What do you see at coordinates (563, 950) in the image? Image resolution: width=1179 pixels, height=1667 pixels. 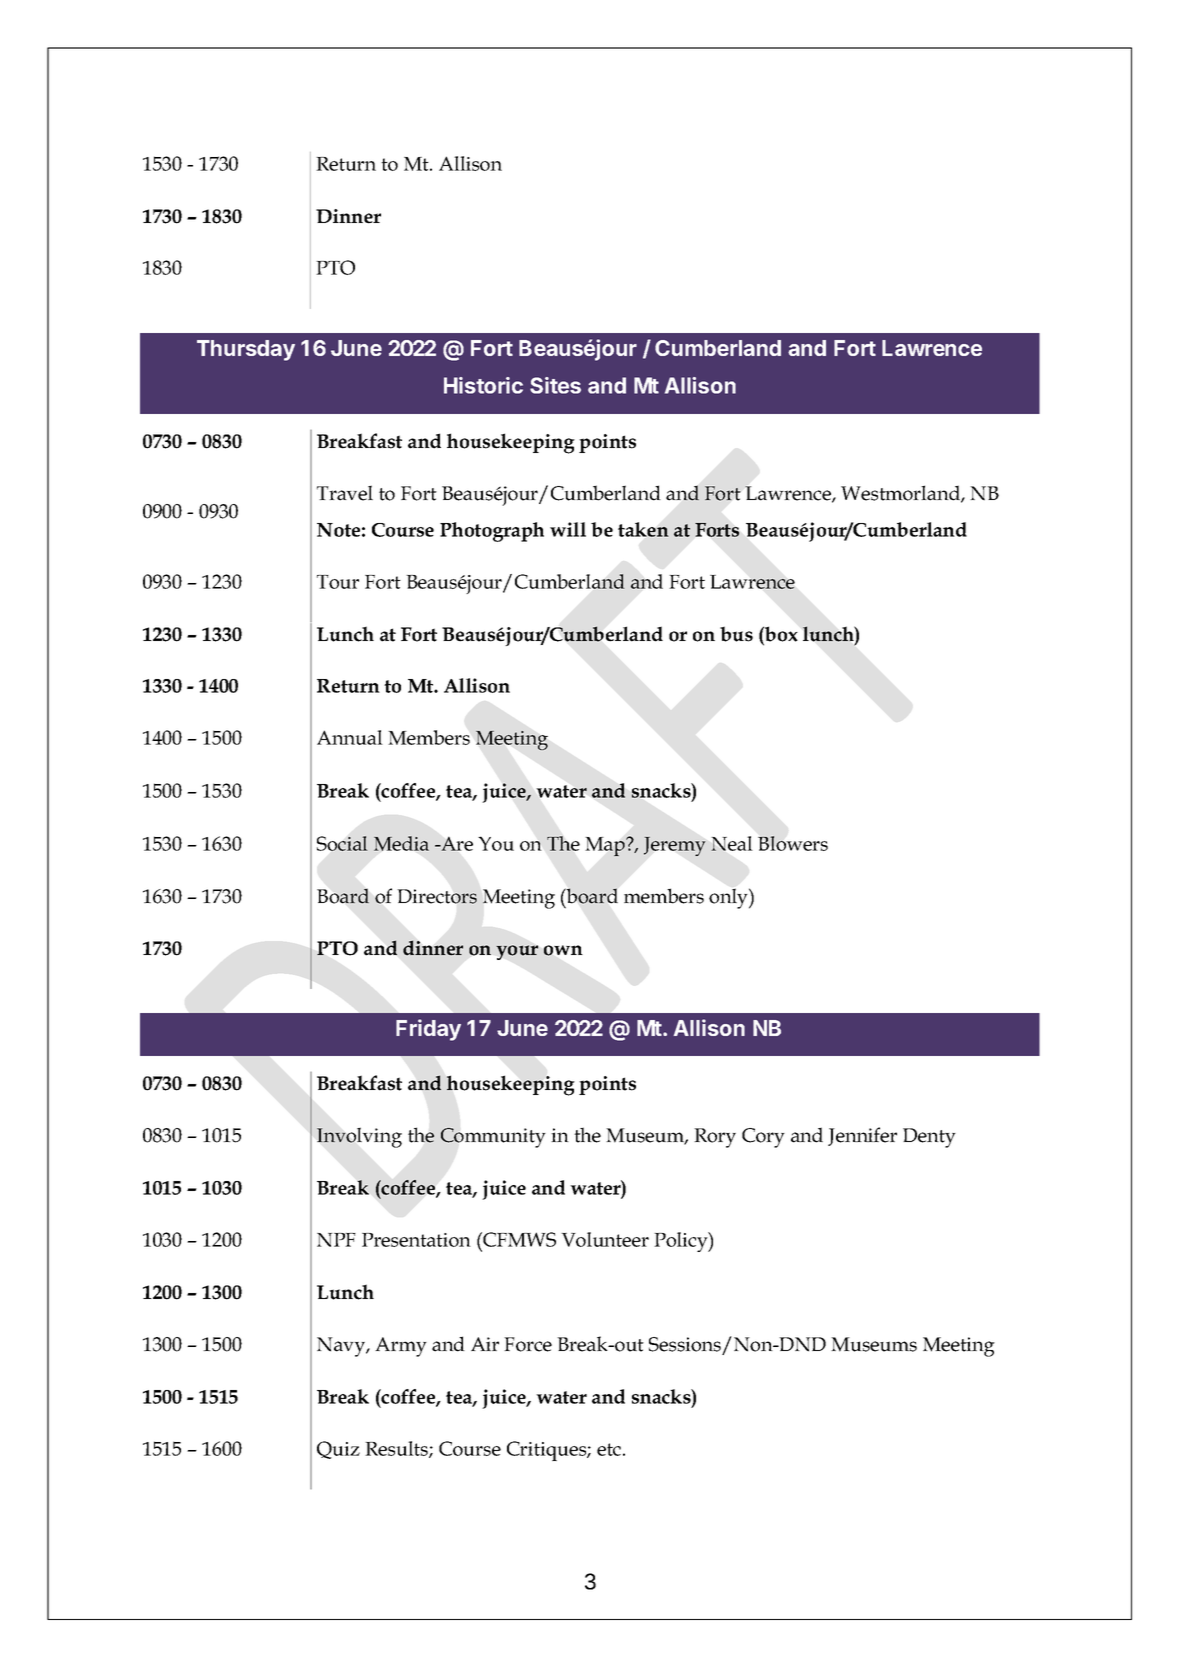 I see `own` at bounding box center [563, 950].
